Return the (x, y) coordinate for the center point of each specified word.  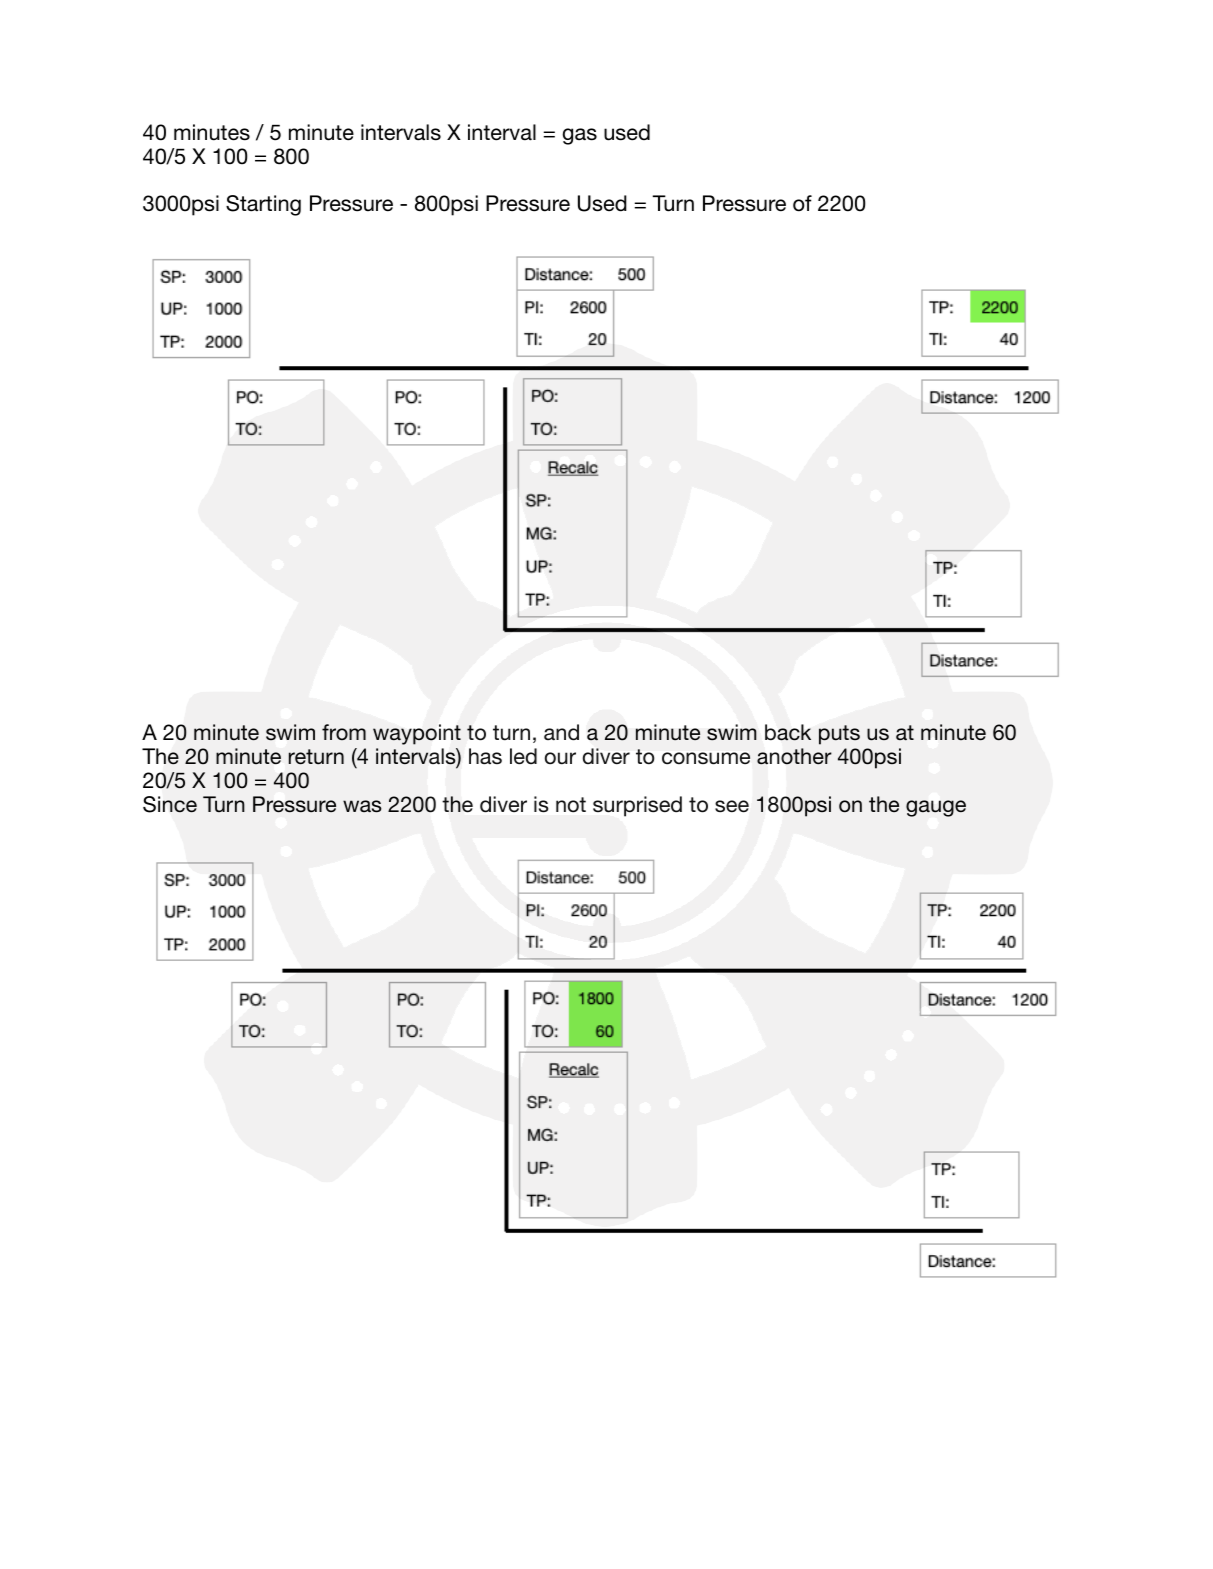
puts (839, 735)
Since (170, 804)
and (561, 732)
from (344, 732)
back (788, 732)
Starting (263, 205)
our (560, 758)
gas (580, 136)
